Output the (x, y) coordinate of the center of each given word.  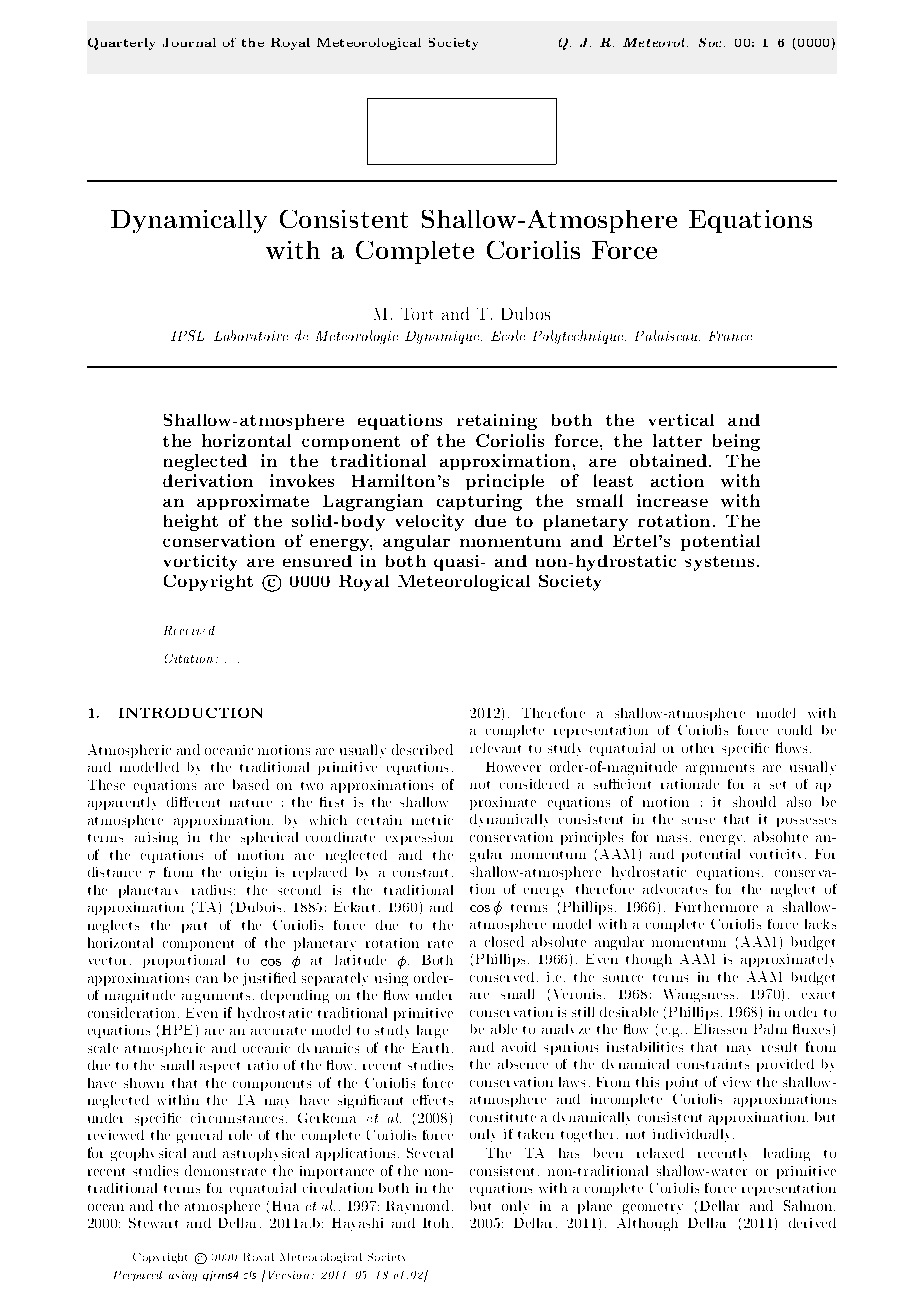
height (191, 522)
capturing (479, 502)
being (736, 442)
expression (419, 838)
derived (812, 1223)
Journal (189, 42)
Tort (417, 314)
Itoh (436, 1223)
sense (698, 821)
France (730, 336)
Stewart (153, 1223)
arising (156, 838)
